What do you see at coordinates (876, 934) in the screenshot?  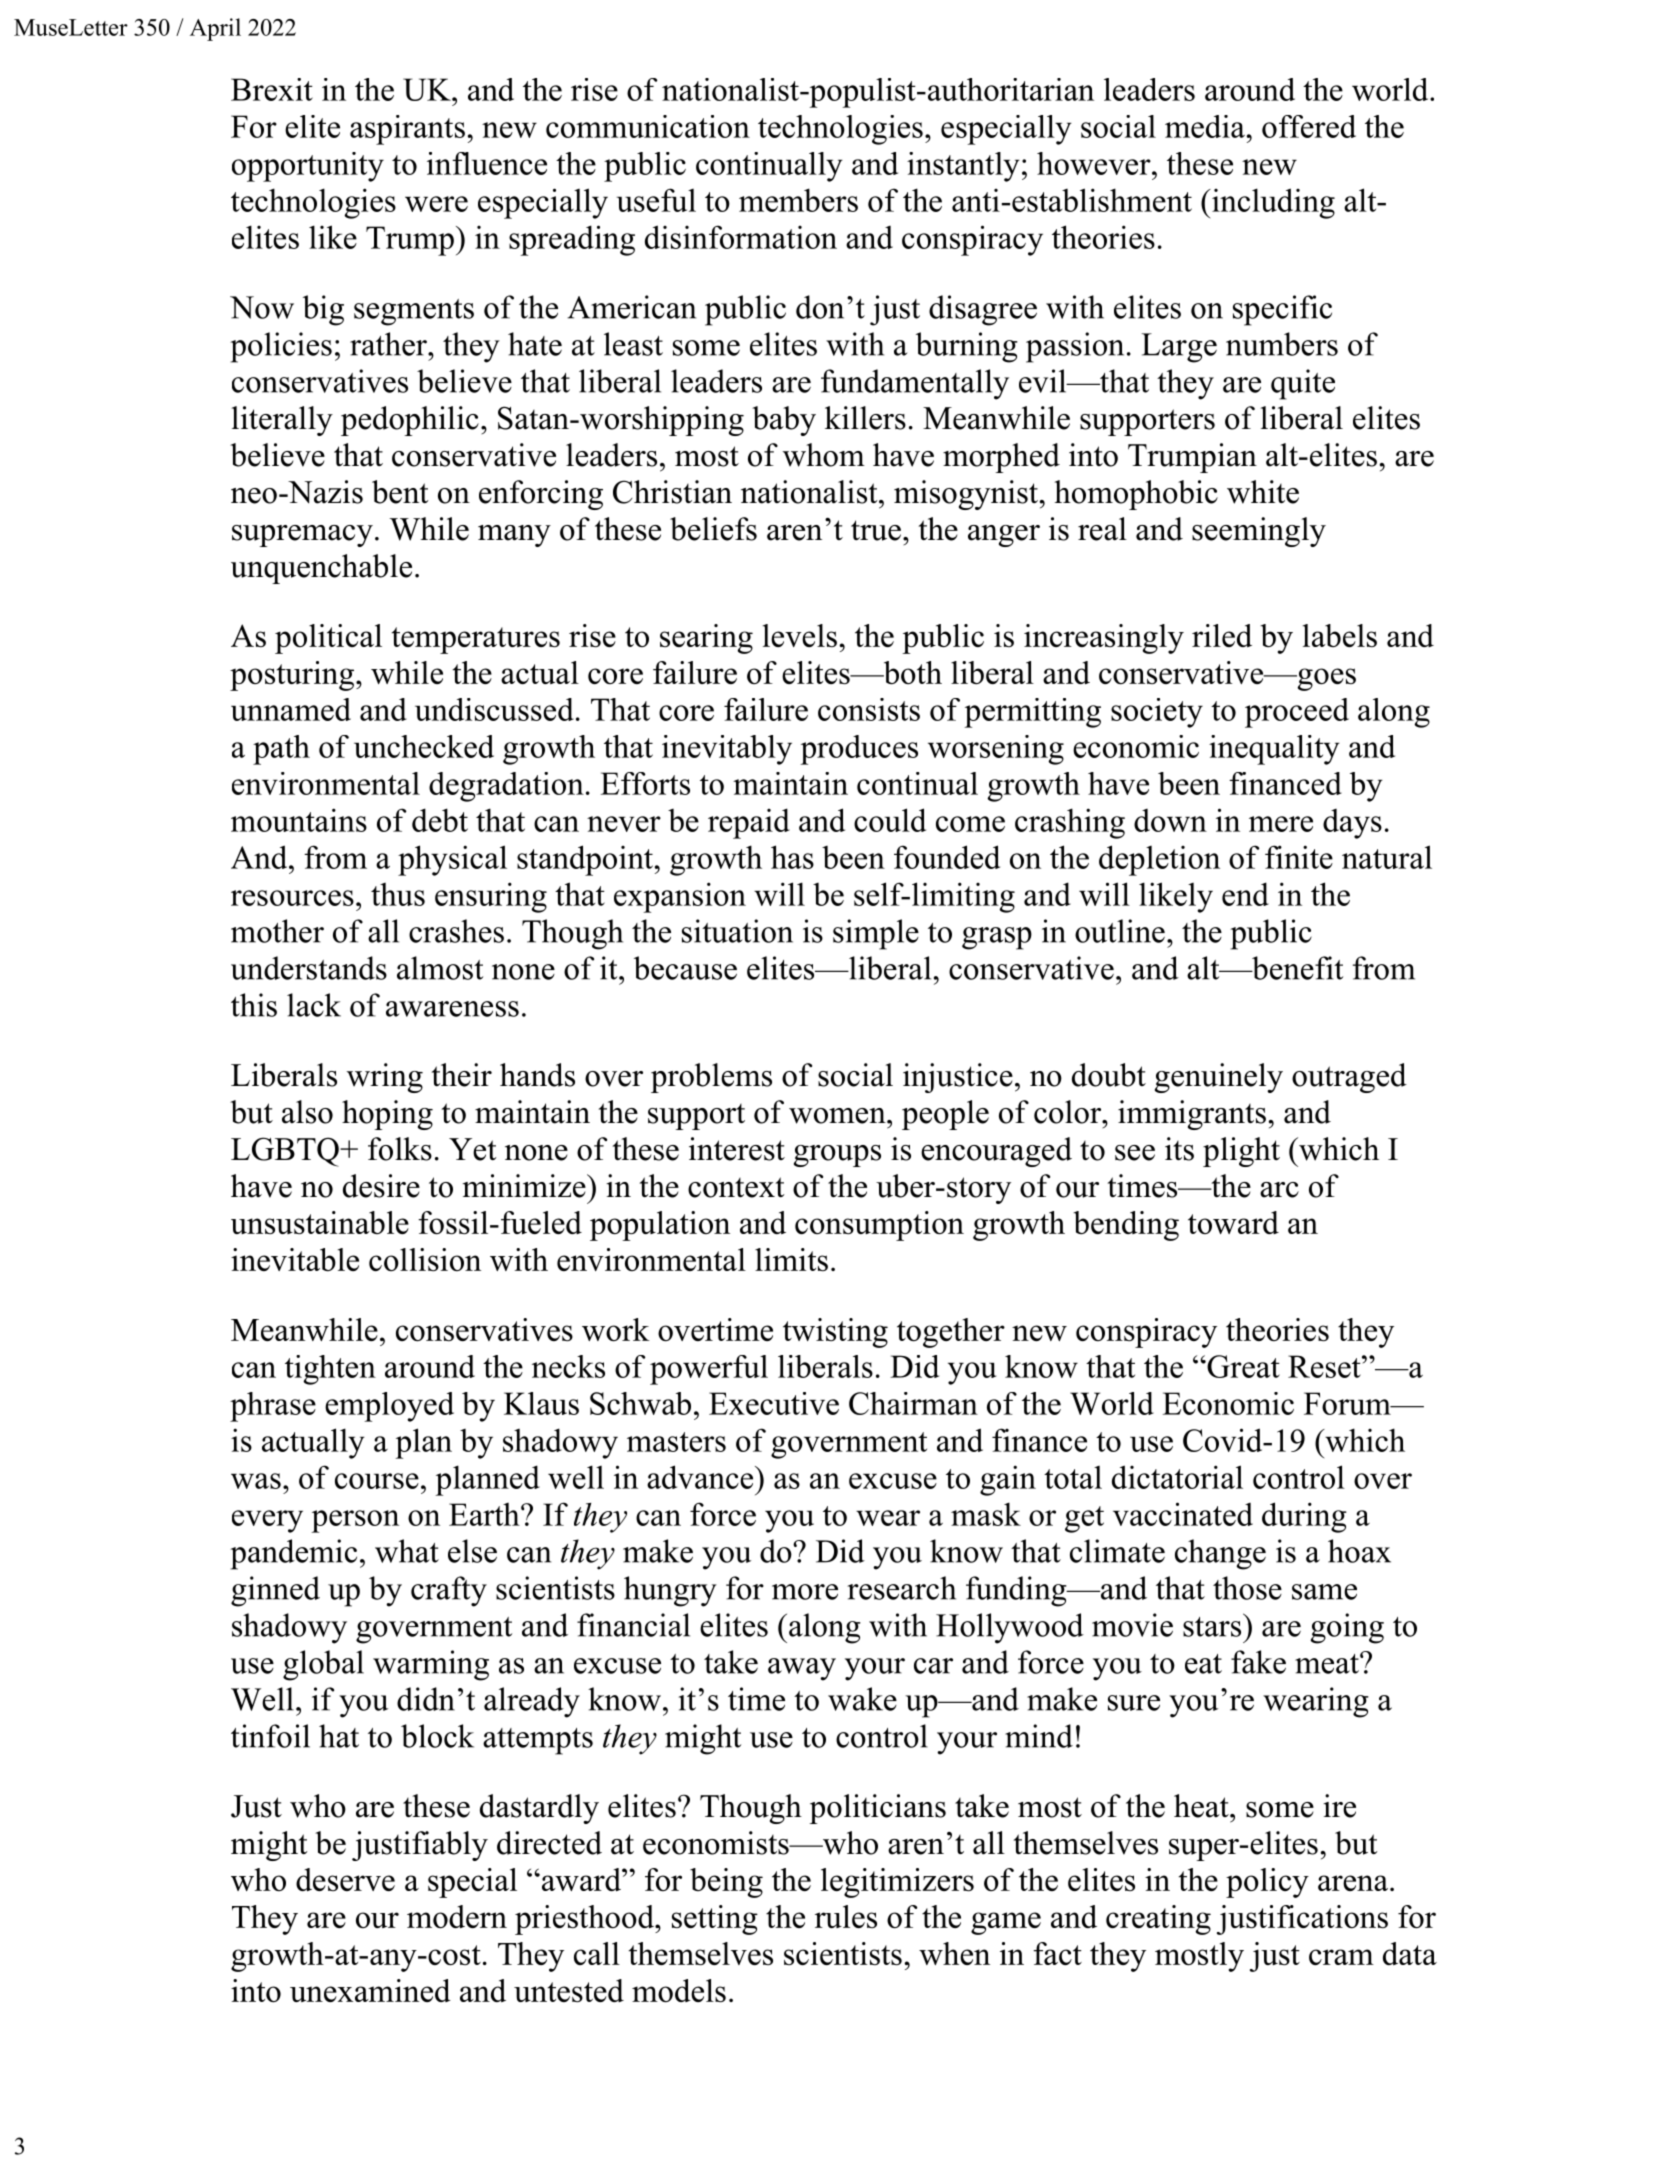 I see `simple` at bounding box center [876, 934].
